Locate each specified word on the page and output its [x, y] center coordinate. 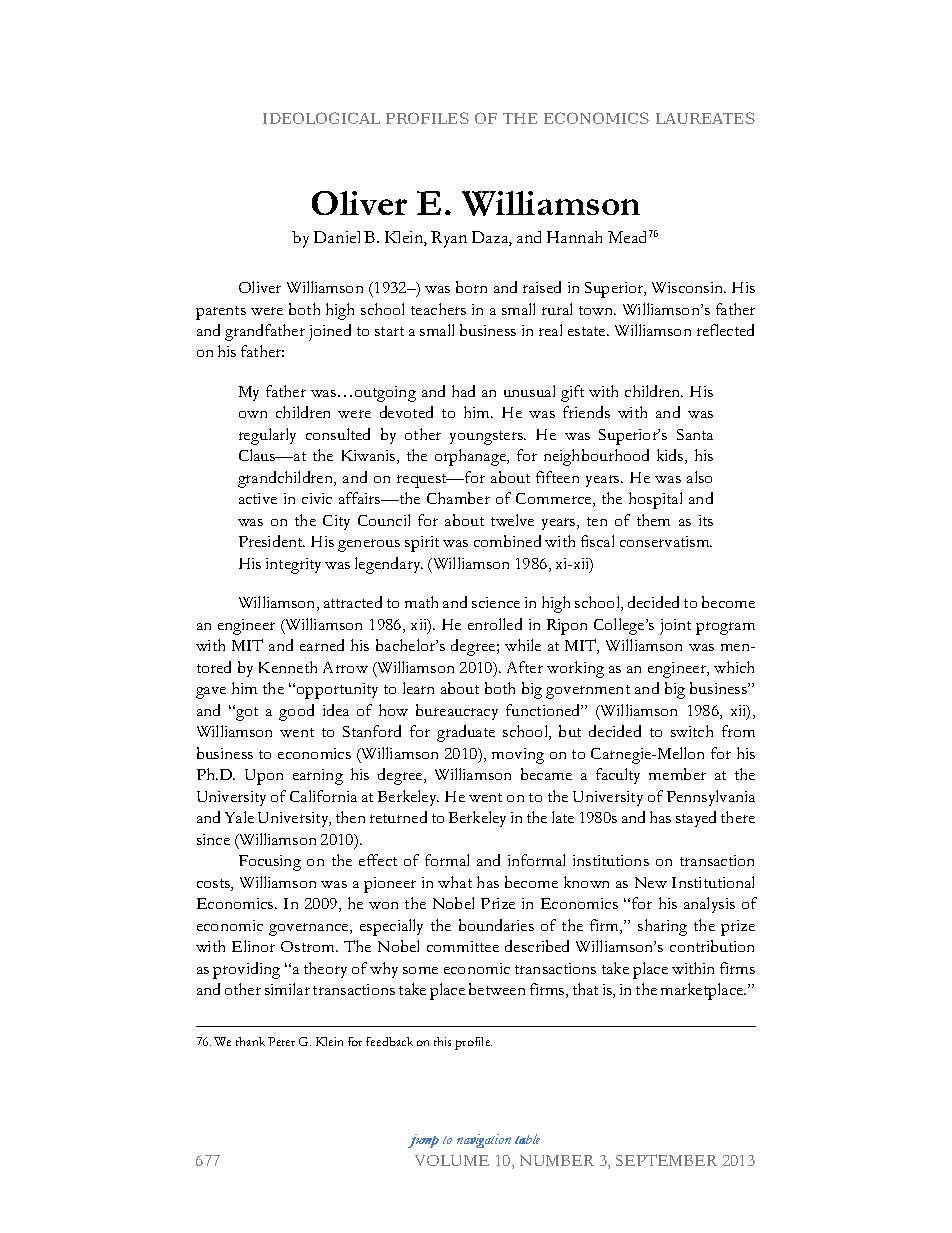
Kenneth [288, 667]
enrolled [495, 624]
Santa [695, 434]
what [455, 882]
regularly [267, 436]
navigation [484, 1141]
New [651, 882]
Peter [281, 1041]
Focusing [270, 863]
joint [675, 627]
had [463, 391]
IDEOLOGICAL [321, 118]
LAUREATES [705, 118]
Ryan [449, 239]
